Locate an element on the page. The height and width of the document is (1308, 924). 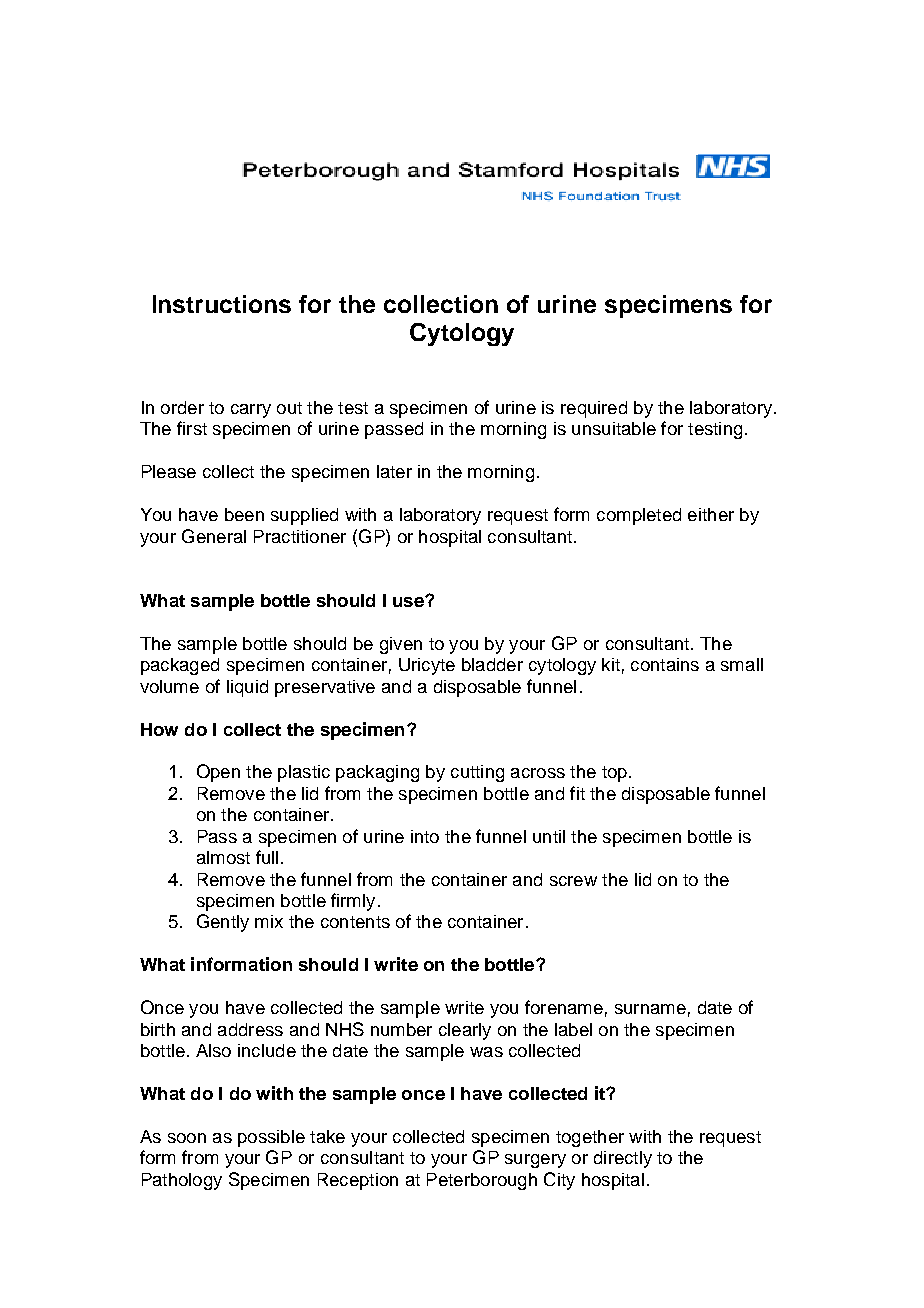
unsuitable is located at coordinates (614, 428).
